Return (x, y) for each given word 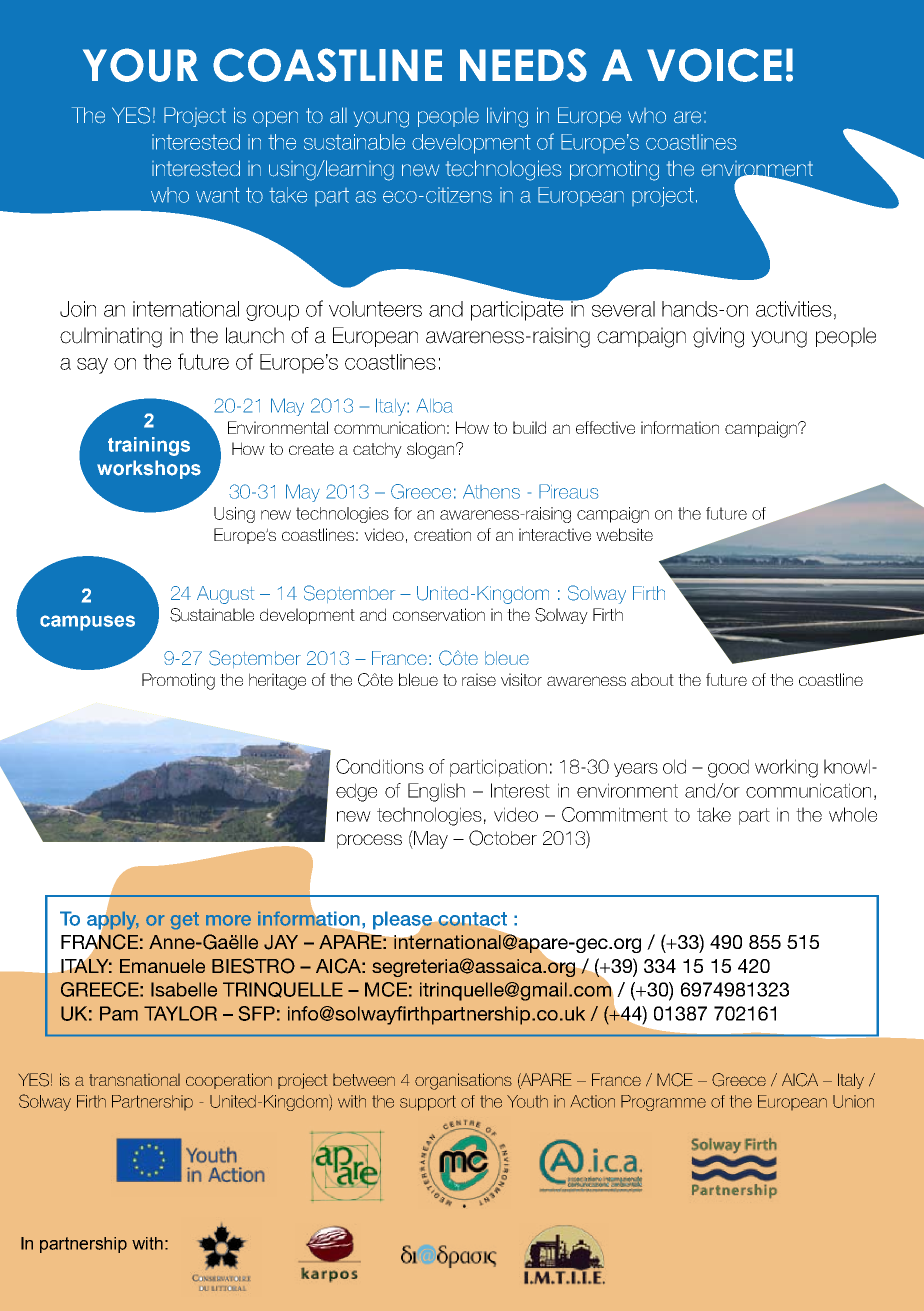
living (507, 117)
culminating (111, 337)
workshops (149, 469)
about (652, 679)
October (503, 838)
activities (794, 309)
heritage (277, 681)
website (624, 534)
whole (853, 814)
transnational (134, 1080)
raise (479, 679)
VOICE (714, 65)
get (185, 920)
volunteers (375, 309)
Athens (491, 492)
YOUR (140, 65)
